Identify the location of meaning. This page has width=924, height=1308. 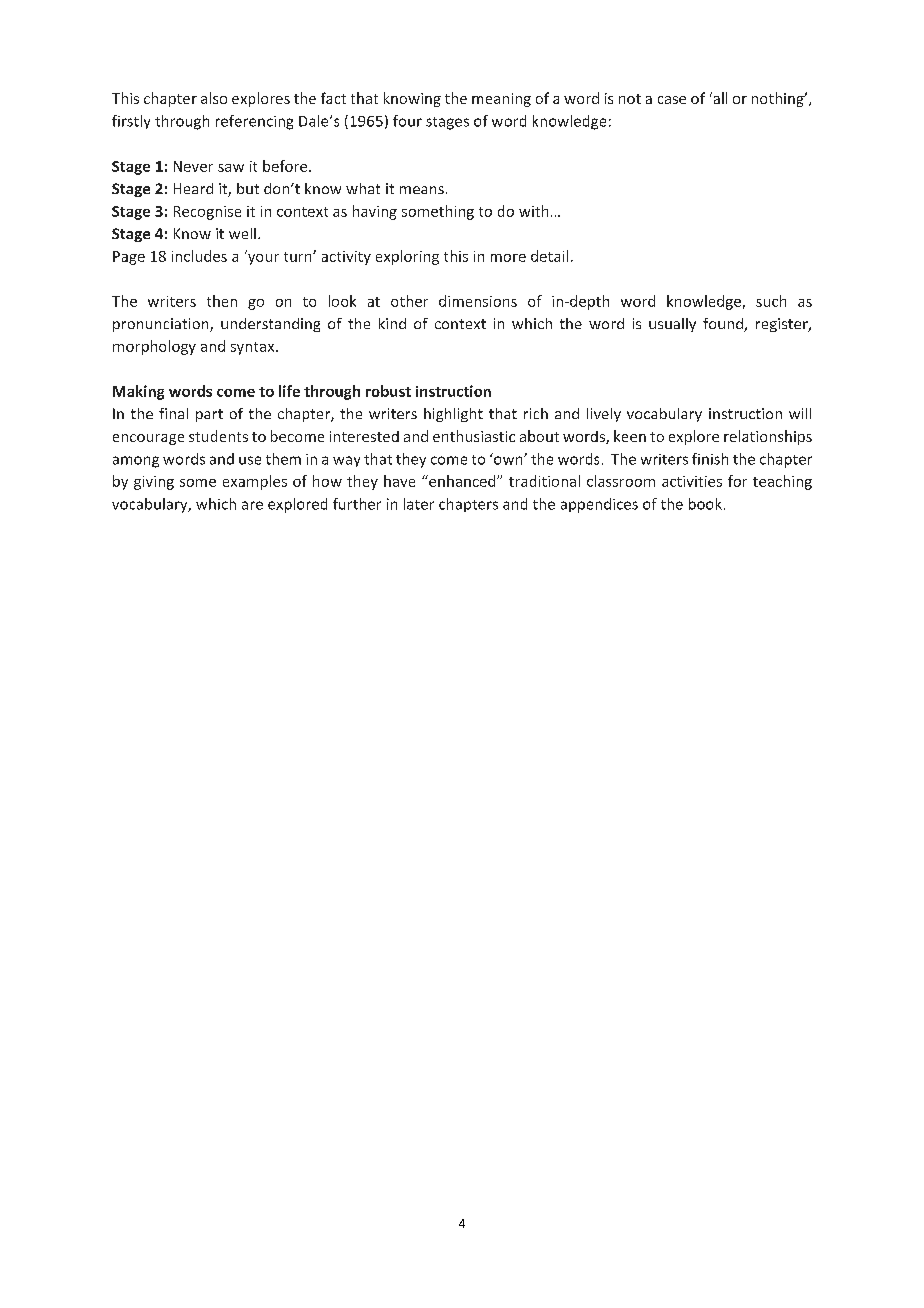
(501, 100).
